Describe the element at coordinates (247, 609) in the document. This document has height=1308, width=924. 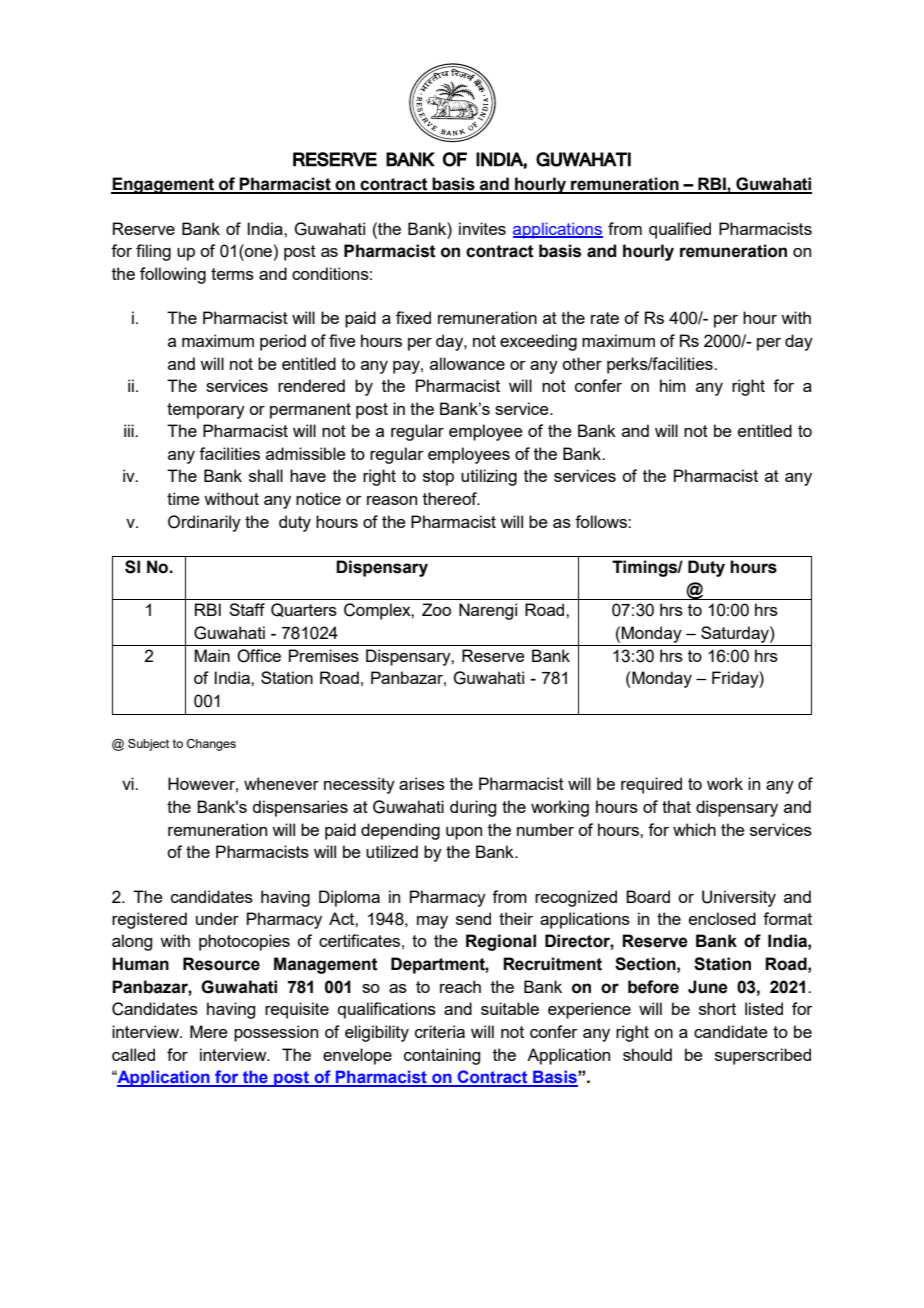
I see `Staff` at that location.
